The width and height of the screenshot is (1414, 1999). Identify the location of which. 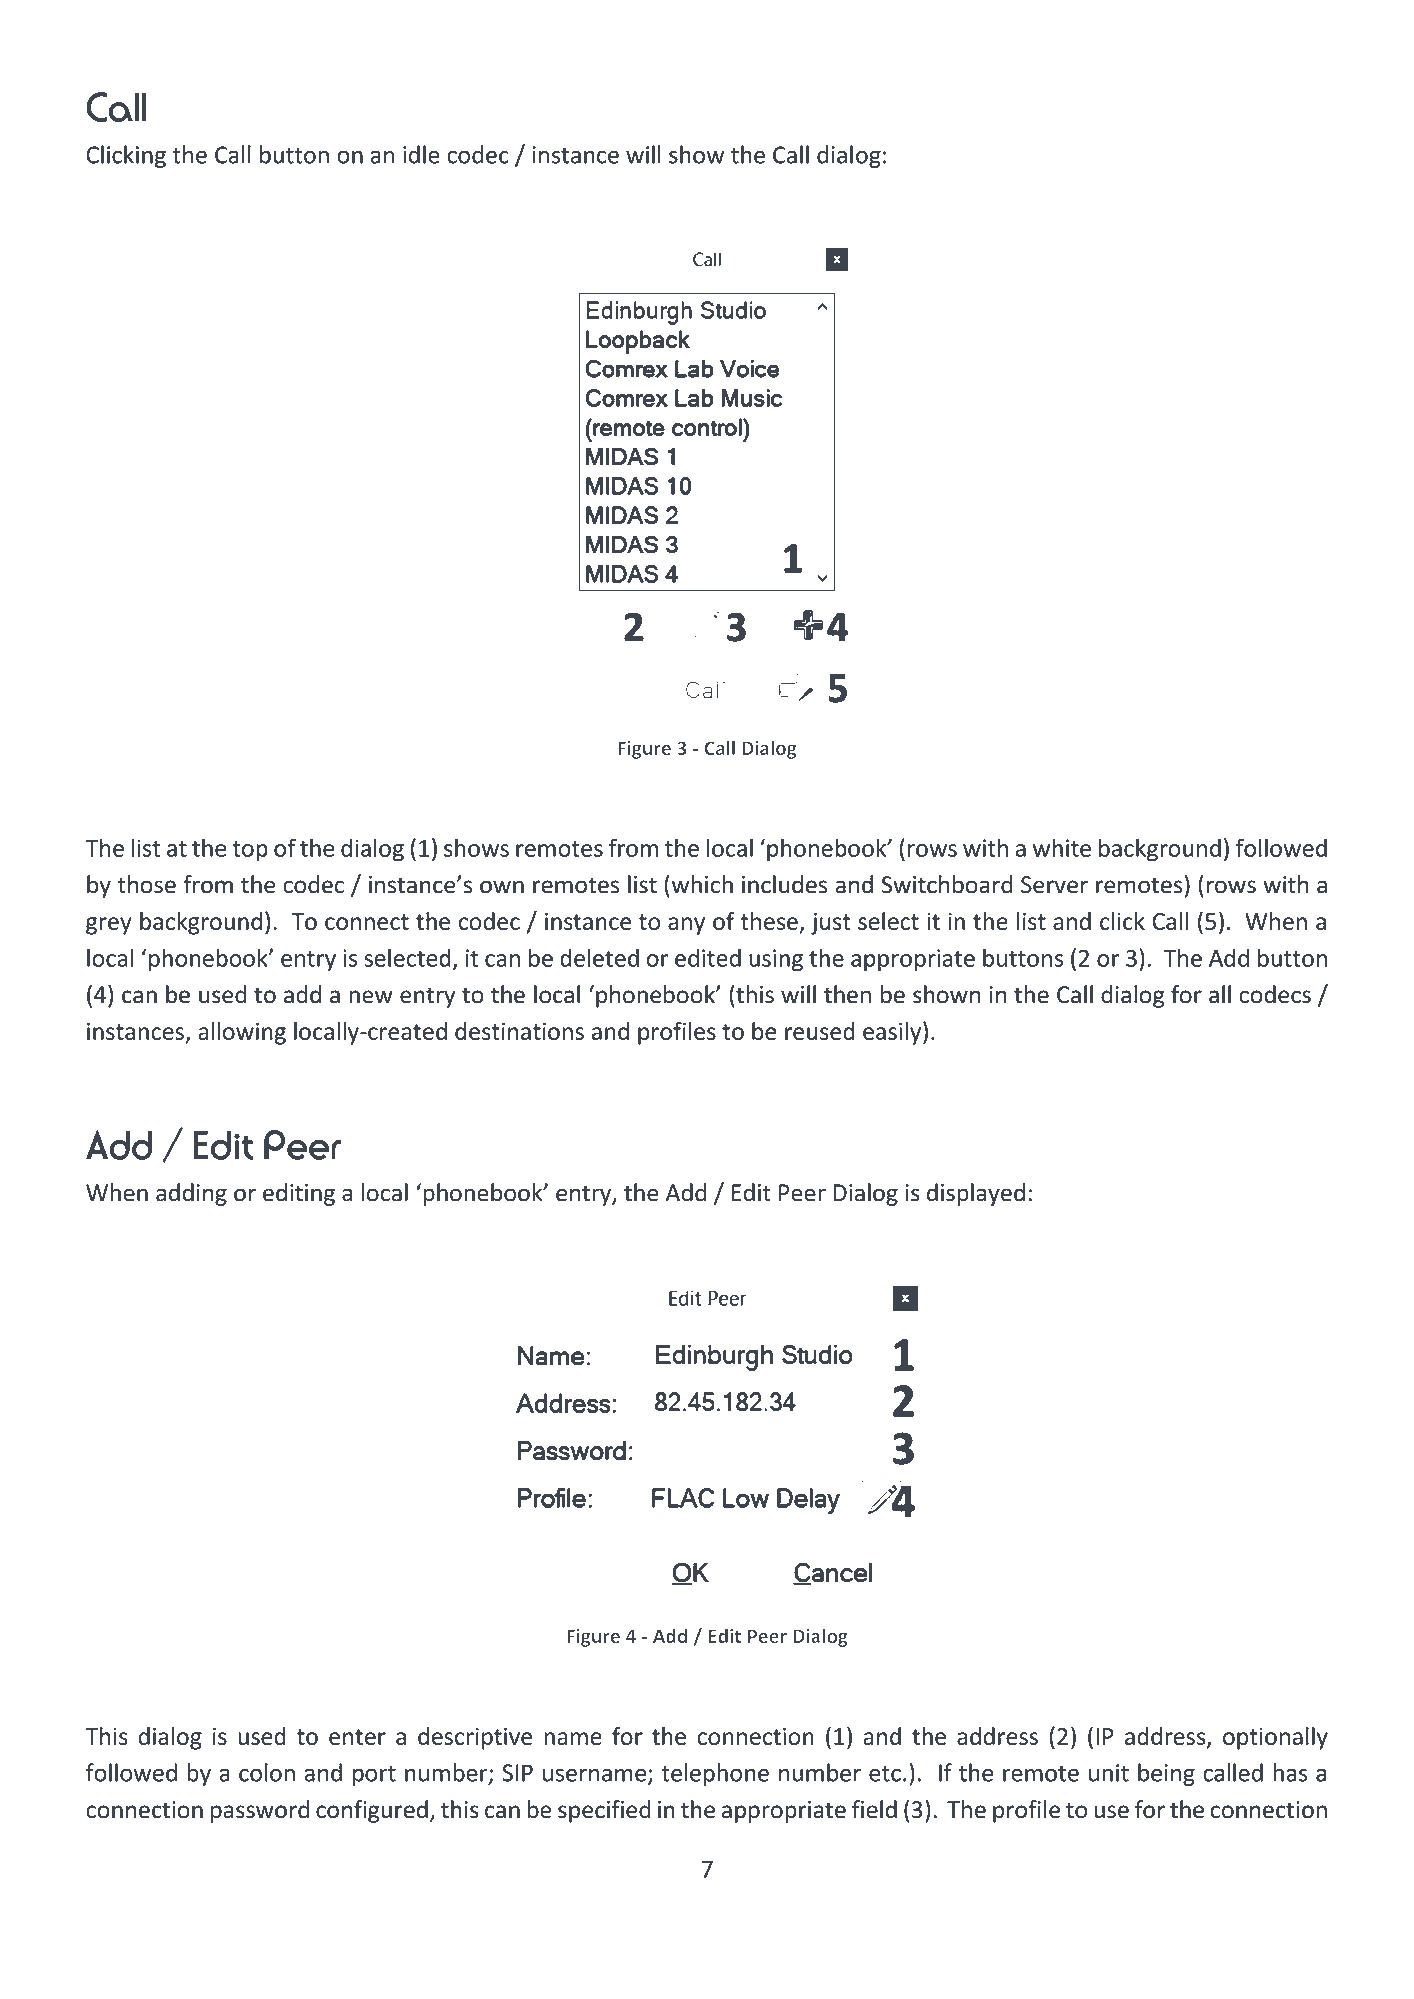
(701, 884).
